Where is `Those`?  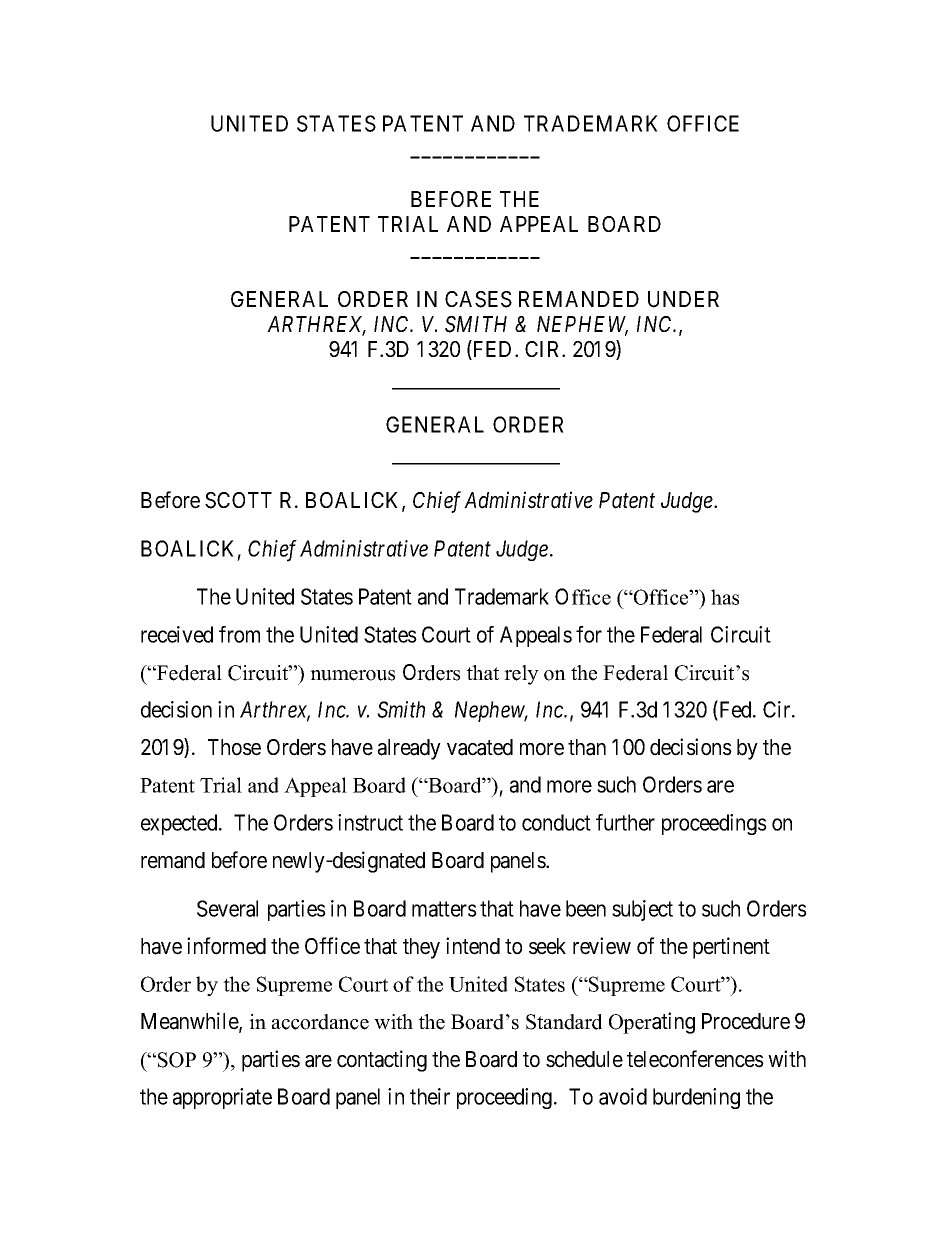 Those is located at coordinates (234, 747).
